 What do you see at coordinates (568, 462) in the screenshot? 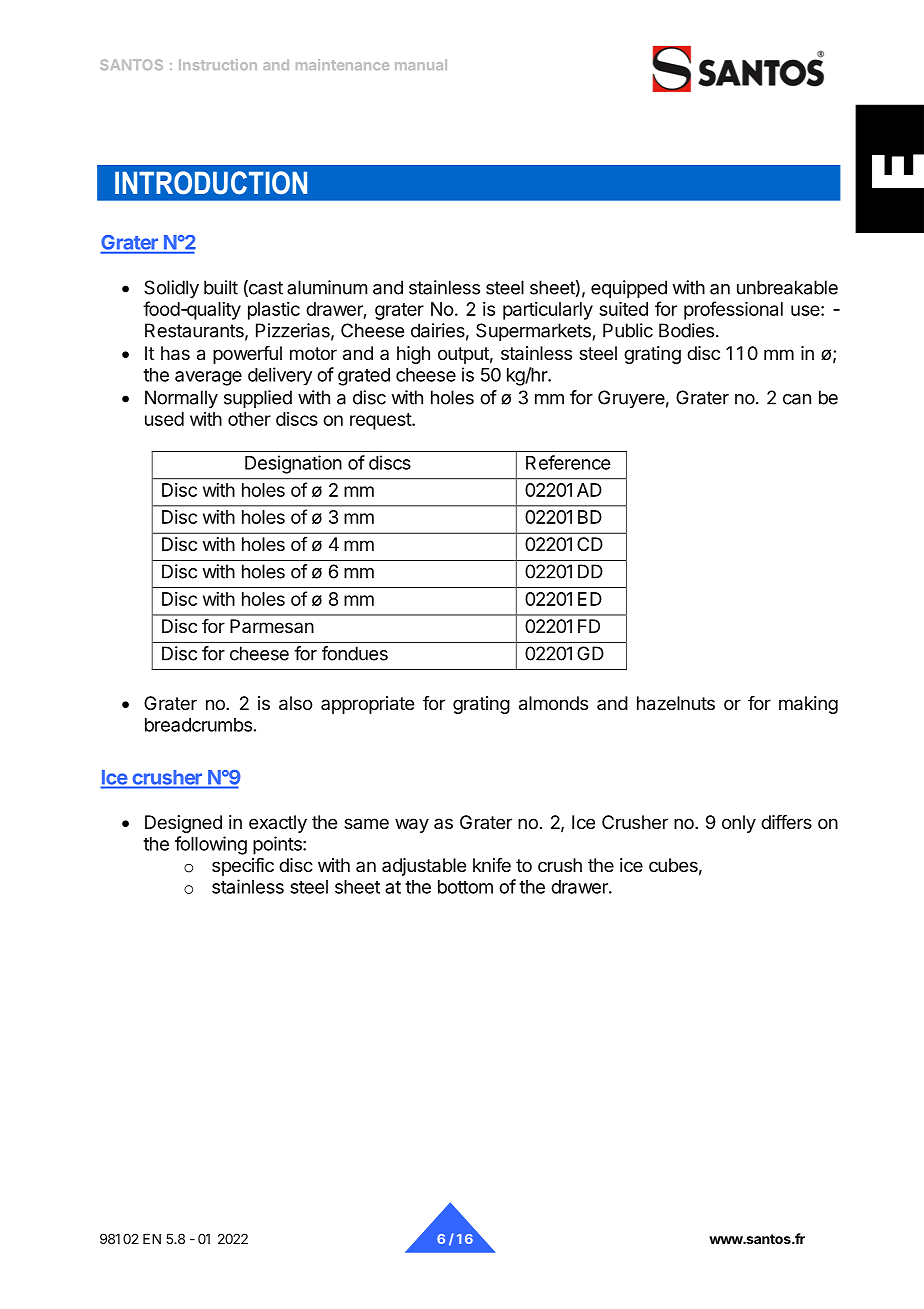
I see `Reference` at bounding box center [568, 462].
